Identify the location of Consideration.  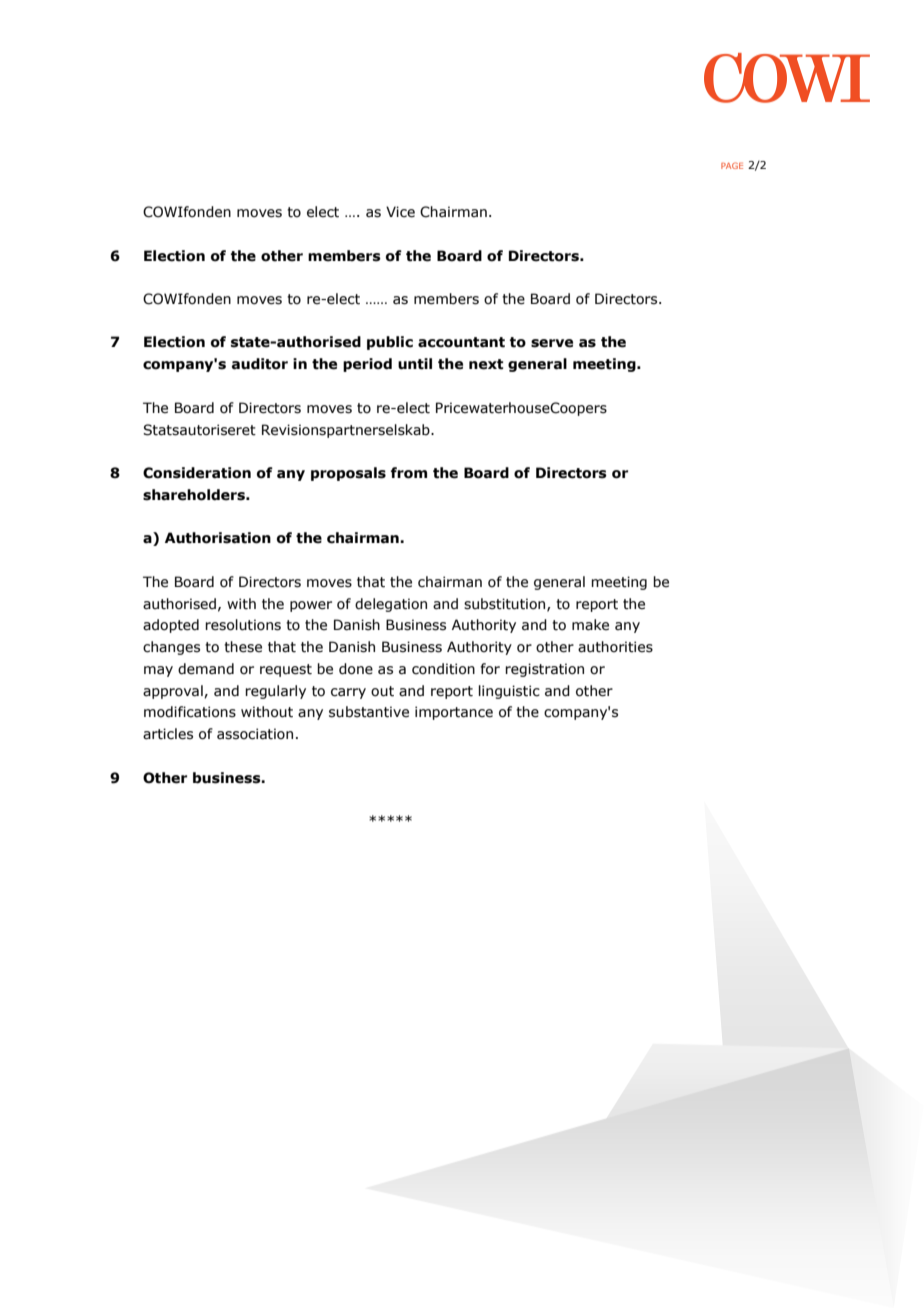
(197, 473).
